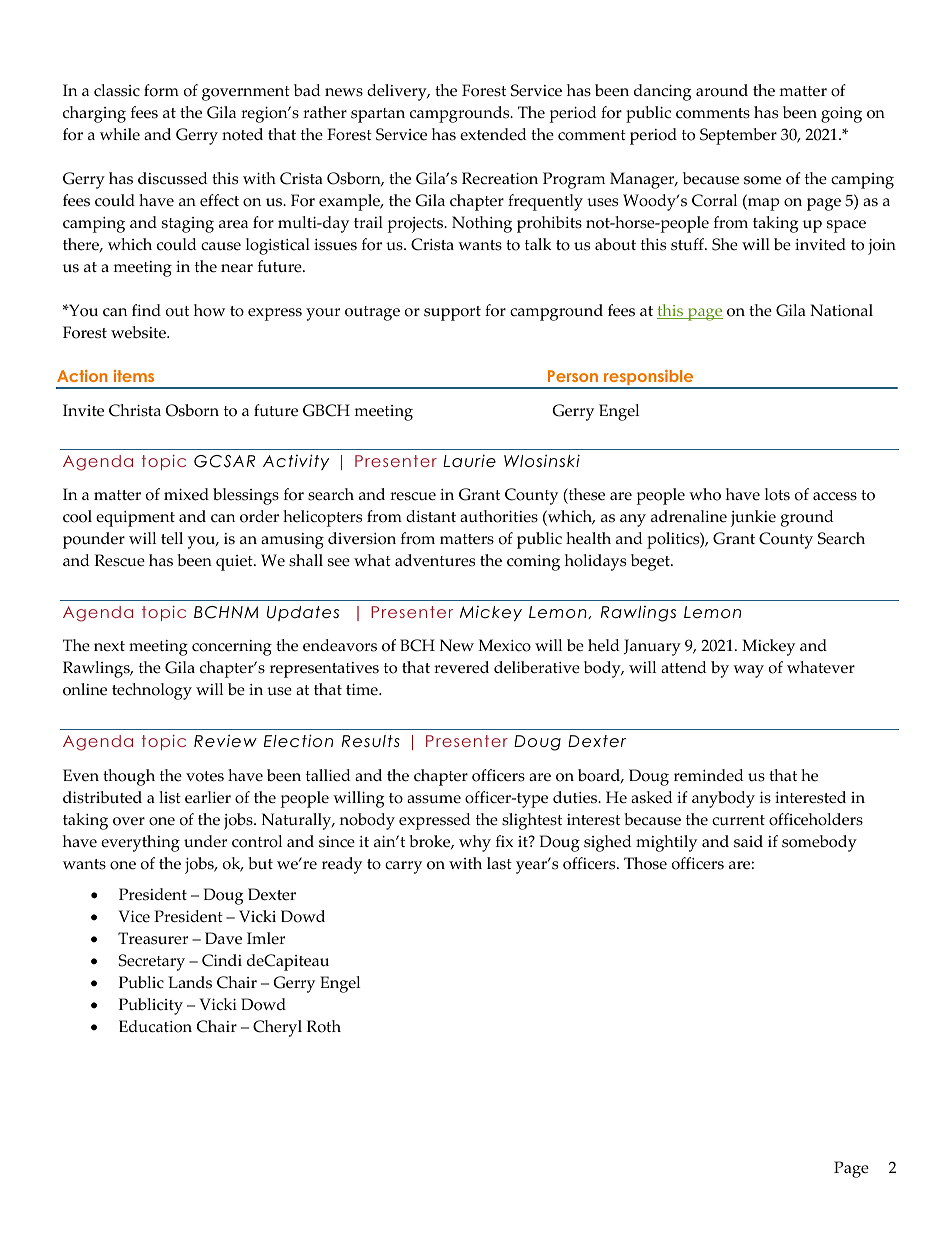  Describe the element at coordinates (452, 313) in the screenshot. I see `support` at that location.
